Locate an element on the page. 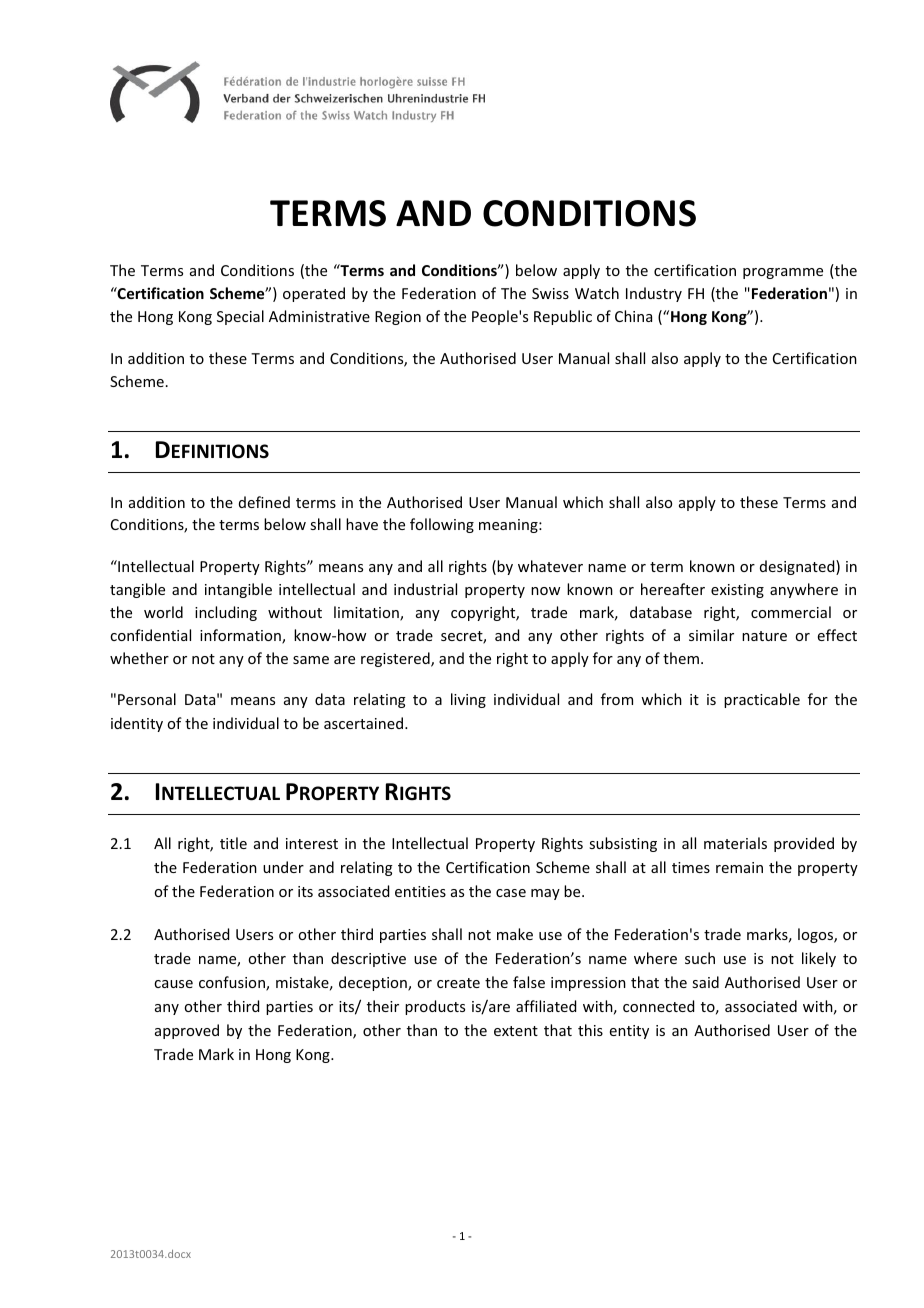 This document has width=924, height=1308. said is located at coordinates (705, 982).
